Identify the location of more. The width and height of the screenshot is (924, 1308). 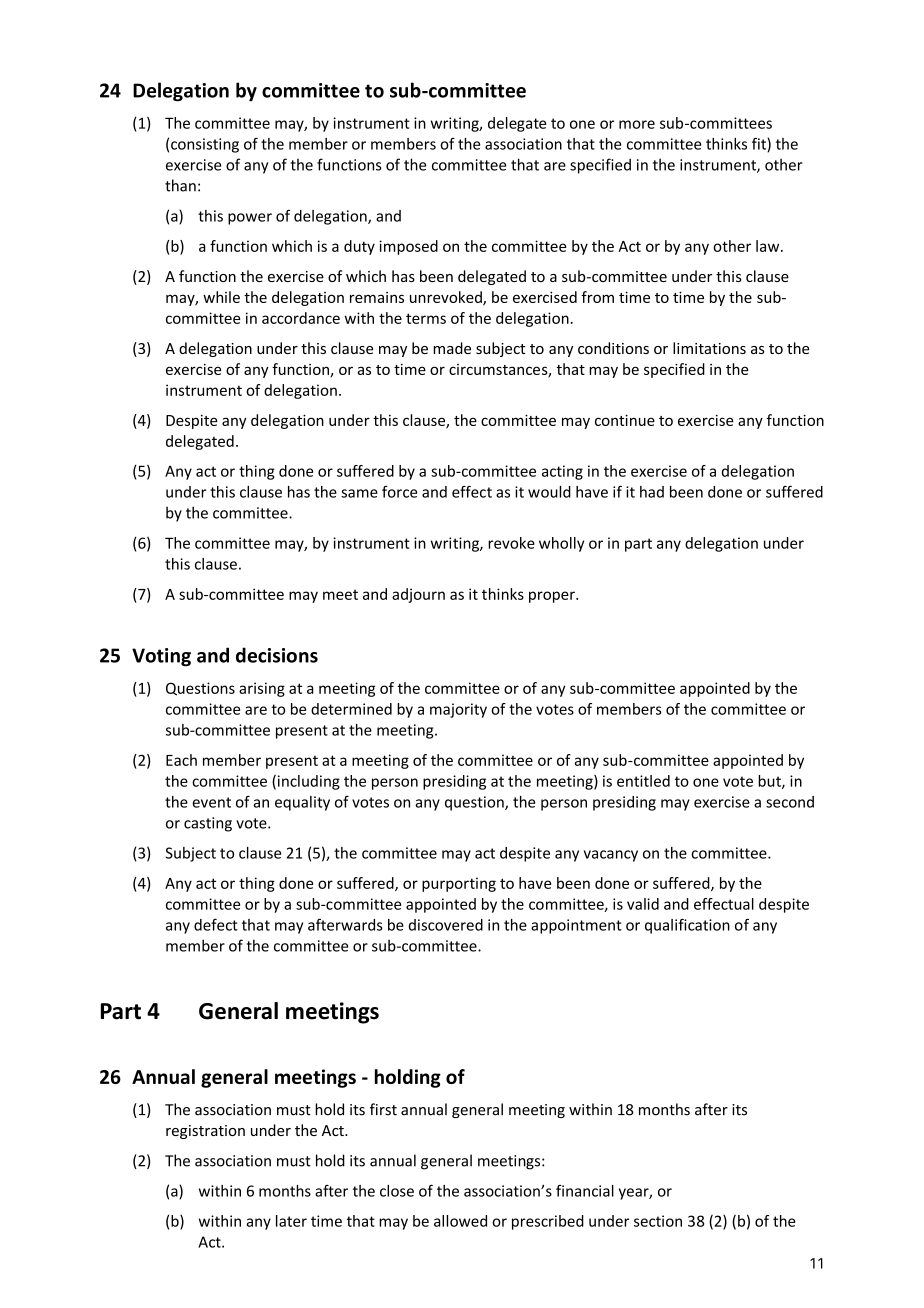
(637, 124).
